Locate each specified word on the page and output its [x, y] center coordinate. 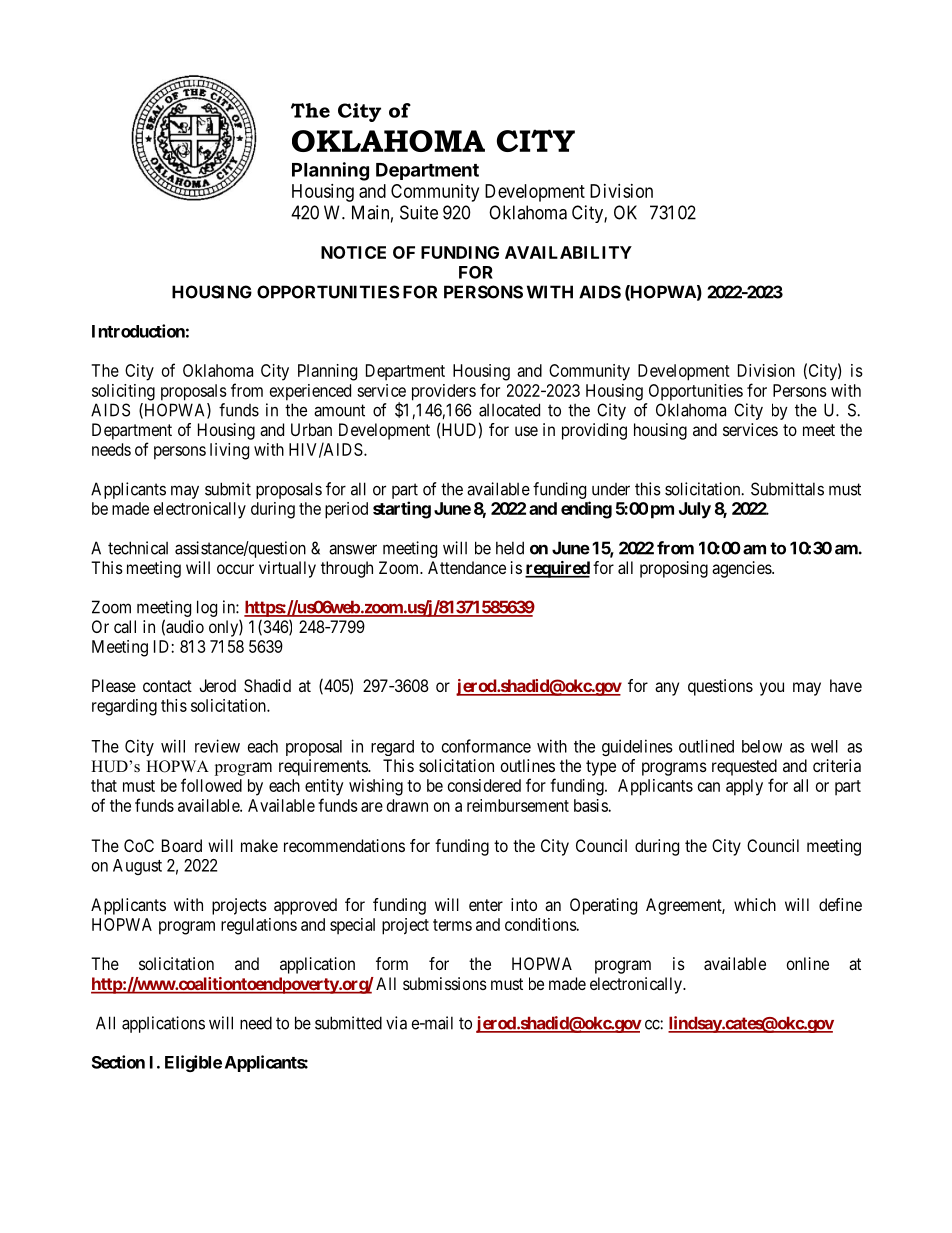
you [772, 689]
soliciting [123, 392]
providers [444, 392]
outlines [528, 765]
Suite [419, 212]
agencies [742, 569]
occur [235, 569]
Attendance [467, 567]
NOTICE [353, 252]
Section [118, 1062]
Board [182, 845]
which [755, 904]
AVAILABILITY [568, 252]
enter [486, 905]
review [217, 746]
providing [594, 431]
